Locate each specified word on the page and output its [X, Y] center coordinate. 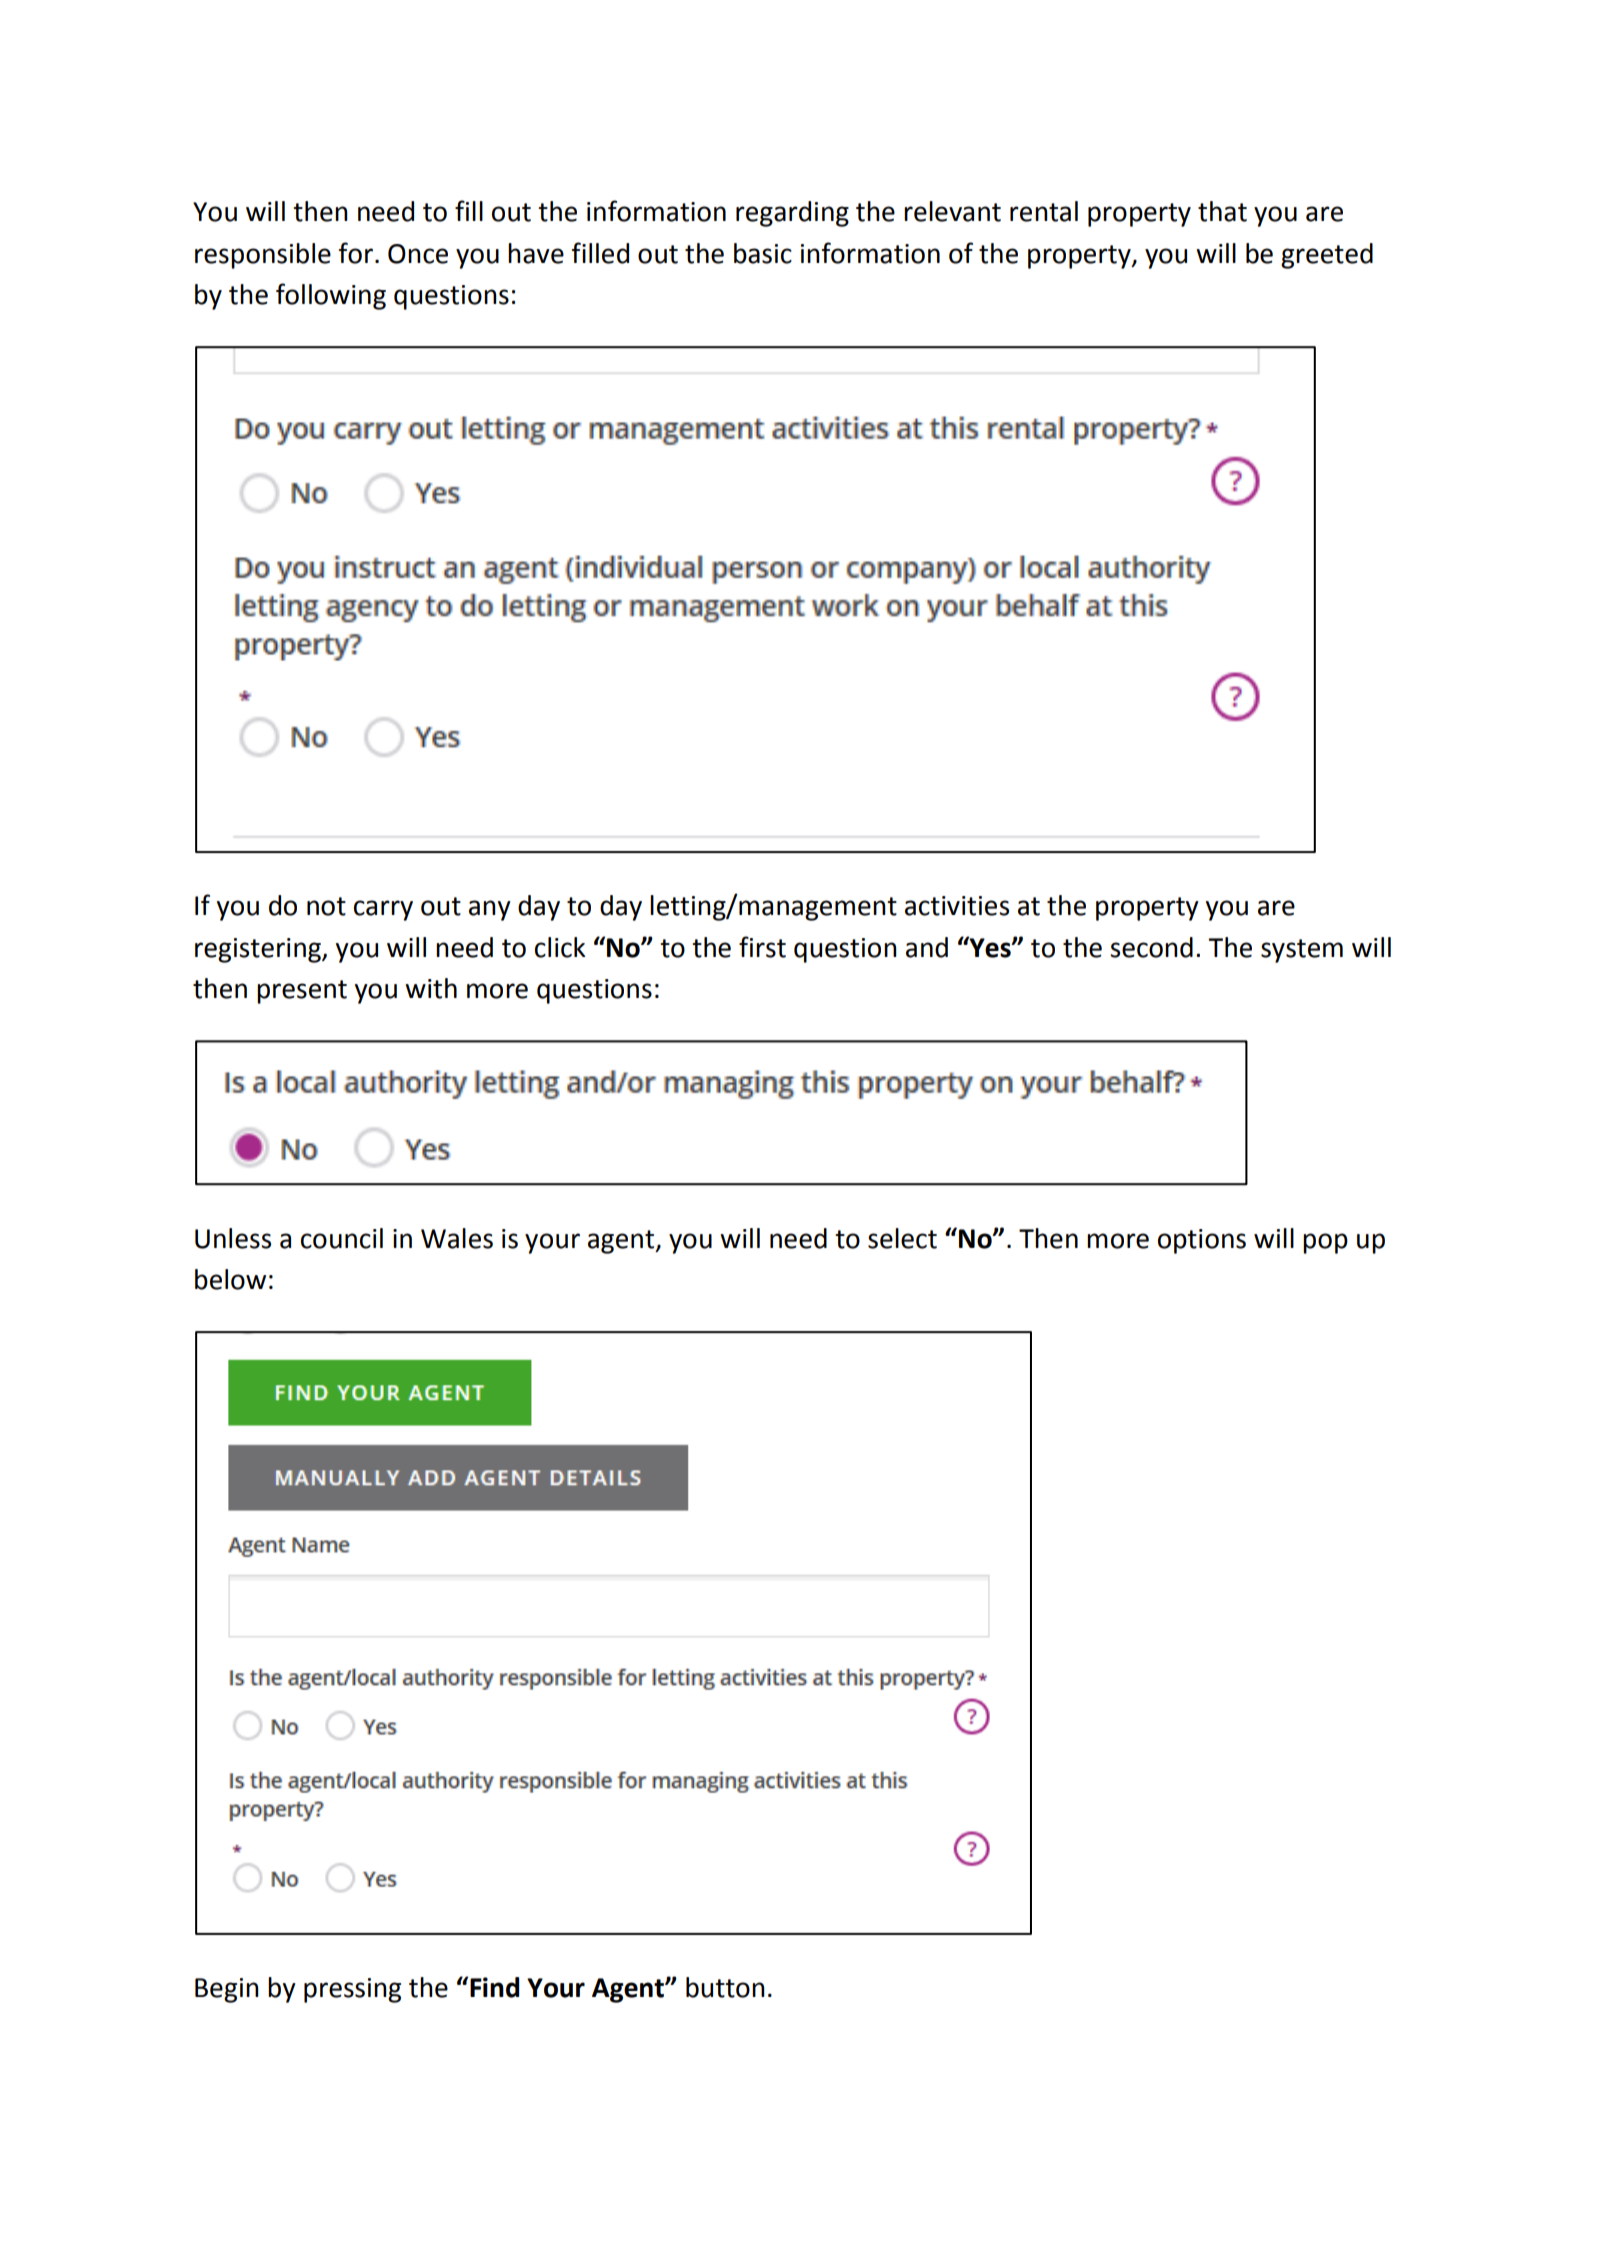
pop [1325, 1243]
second [1151, 947]
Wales [457, 1238]
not [326, 906]
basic [763, 253]
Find [494, 1987]
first [762, 947]
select [902, 1238]
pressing [352, 1990]
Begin [227, 1990]
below [230, 1279]
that [1222, 211]
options [1202, 1241]
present [302, 992]
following [331, 296]
